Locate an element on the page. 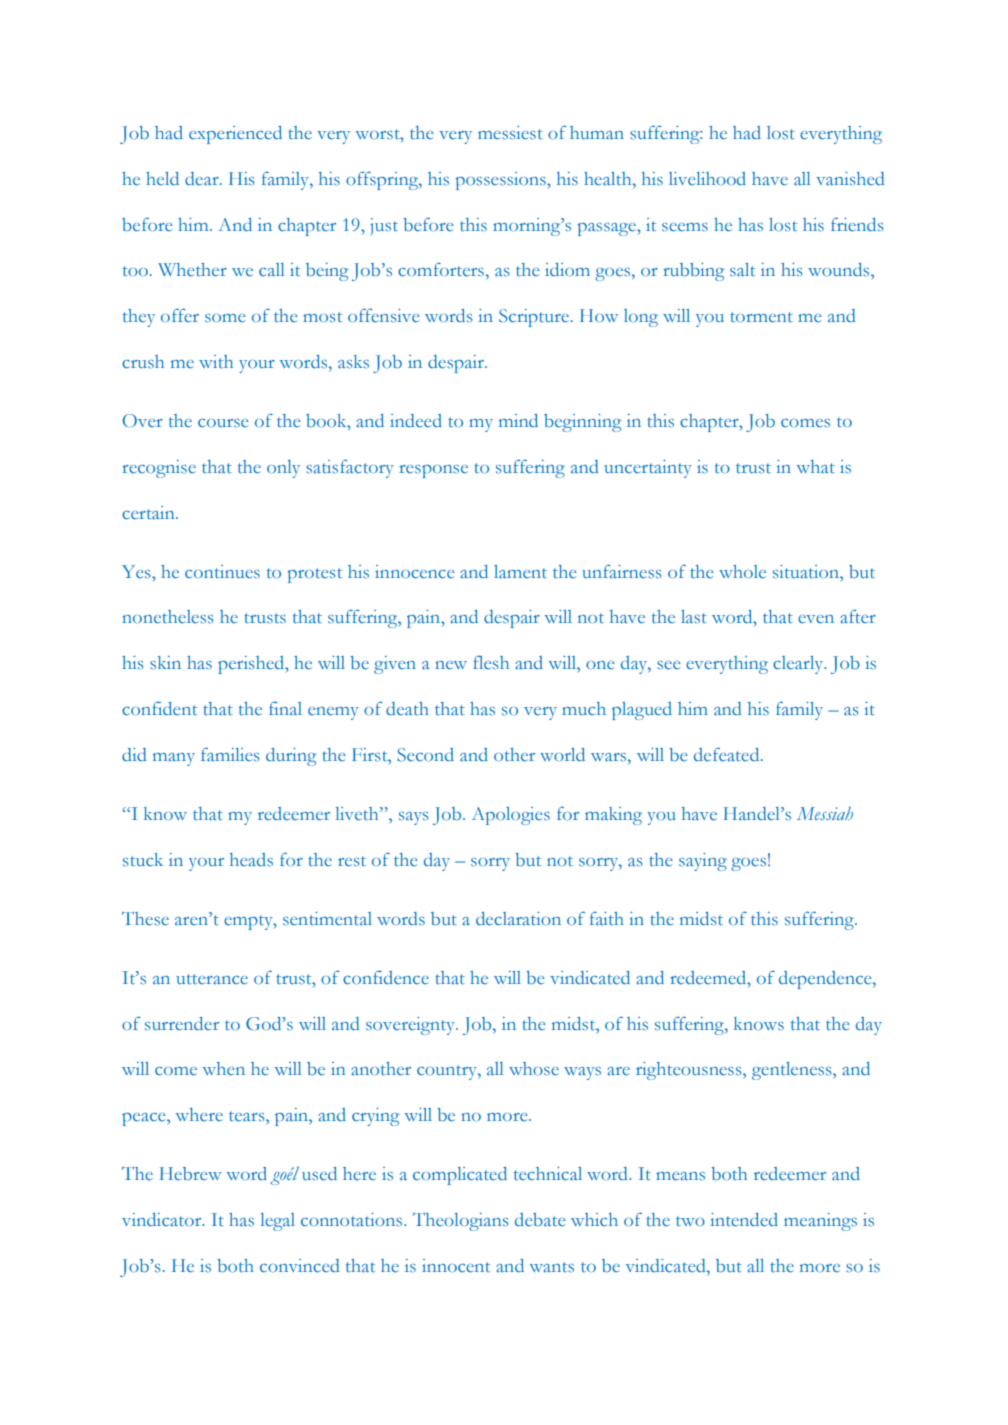  dear is located at coordinates (203, 179).
